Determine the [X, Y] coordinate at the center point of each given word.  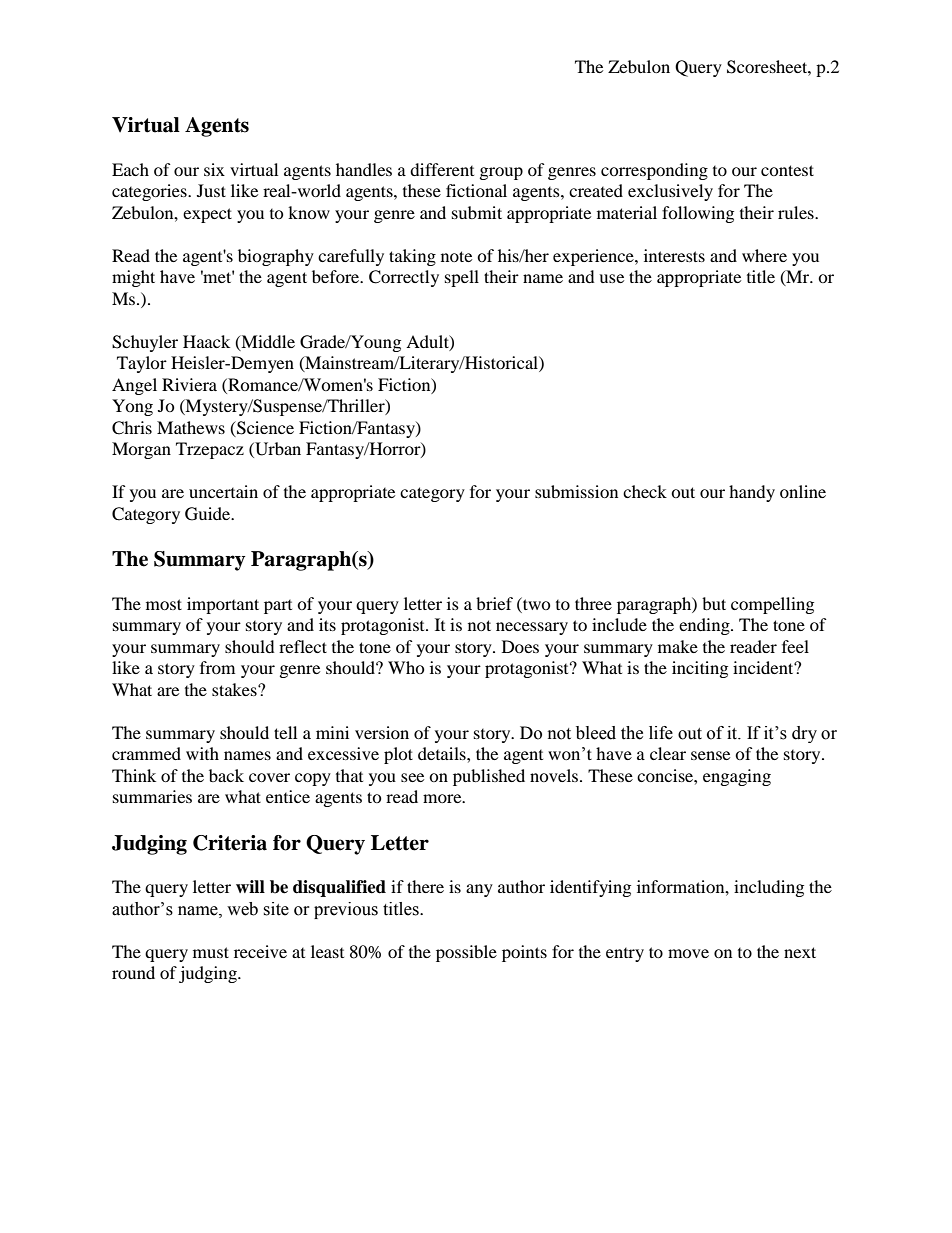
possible [466, 953]
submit [477, 212]
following [698, 214]
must [211, 952]
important [223, 605]
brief [494, 603]
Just [211, 190]
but [714, 603]
